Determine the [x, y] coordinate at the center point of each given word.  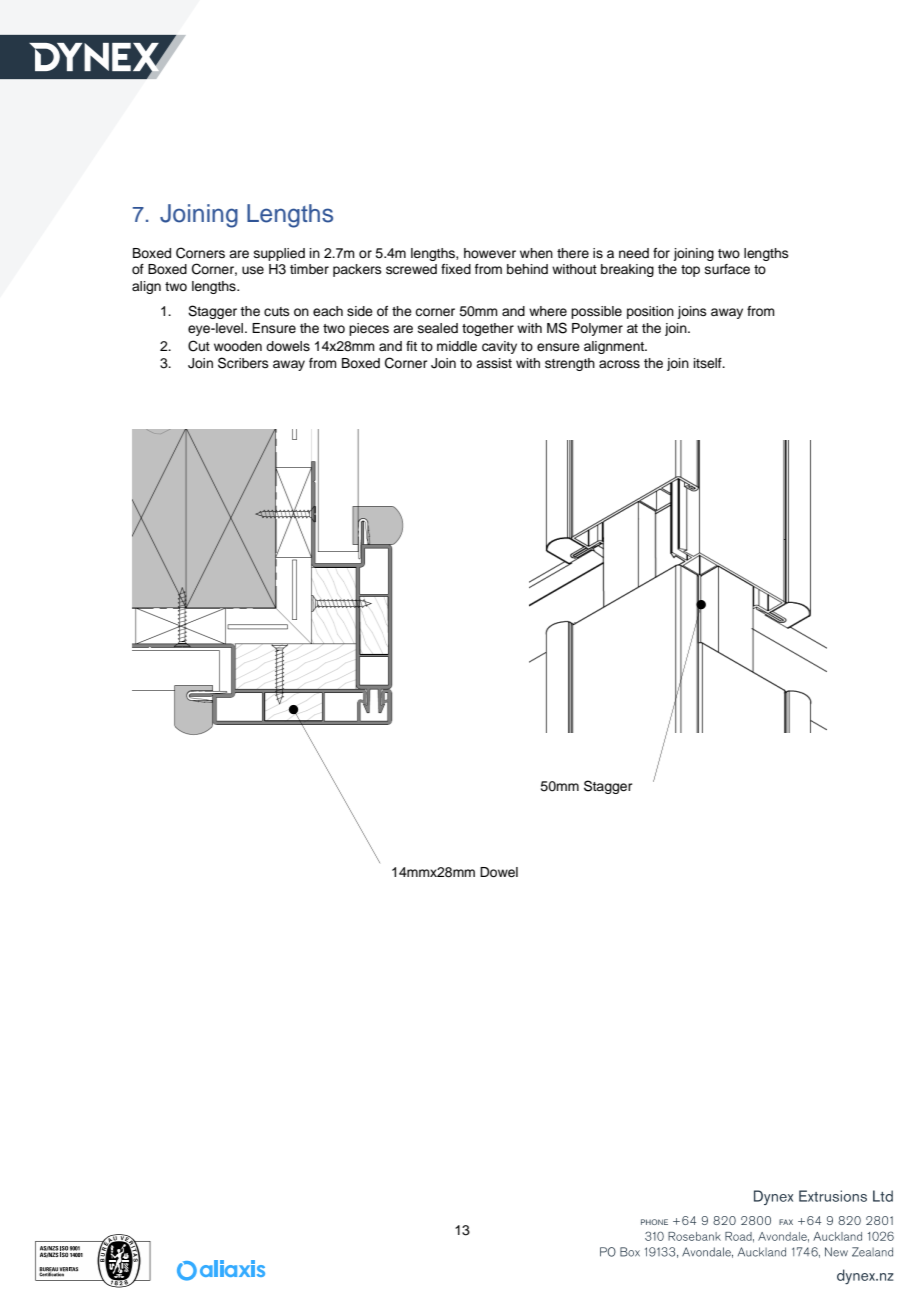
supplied [279, 254]
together [488, 329]
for [661, 253]
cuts [277, 311]
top [690, 271]
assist [494, 363]
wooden [238, 346]
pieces [369, 329]
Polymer [597, 329]
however [490, 253]
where [548, 311]
